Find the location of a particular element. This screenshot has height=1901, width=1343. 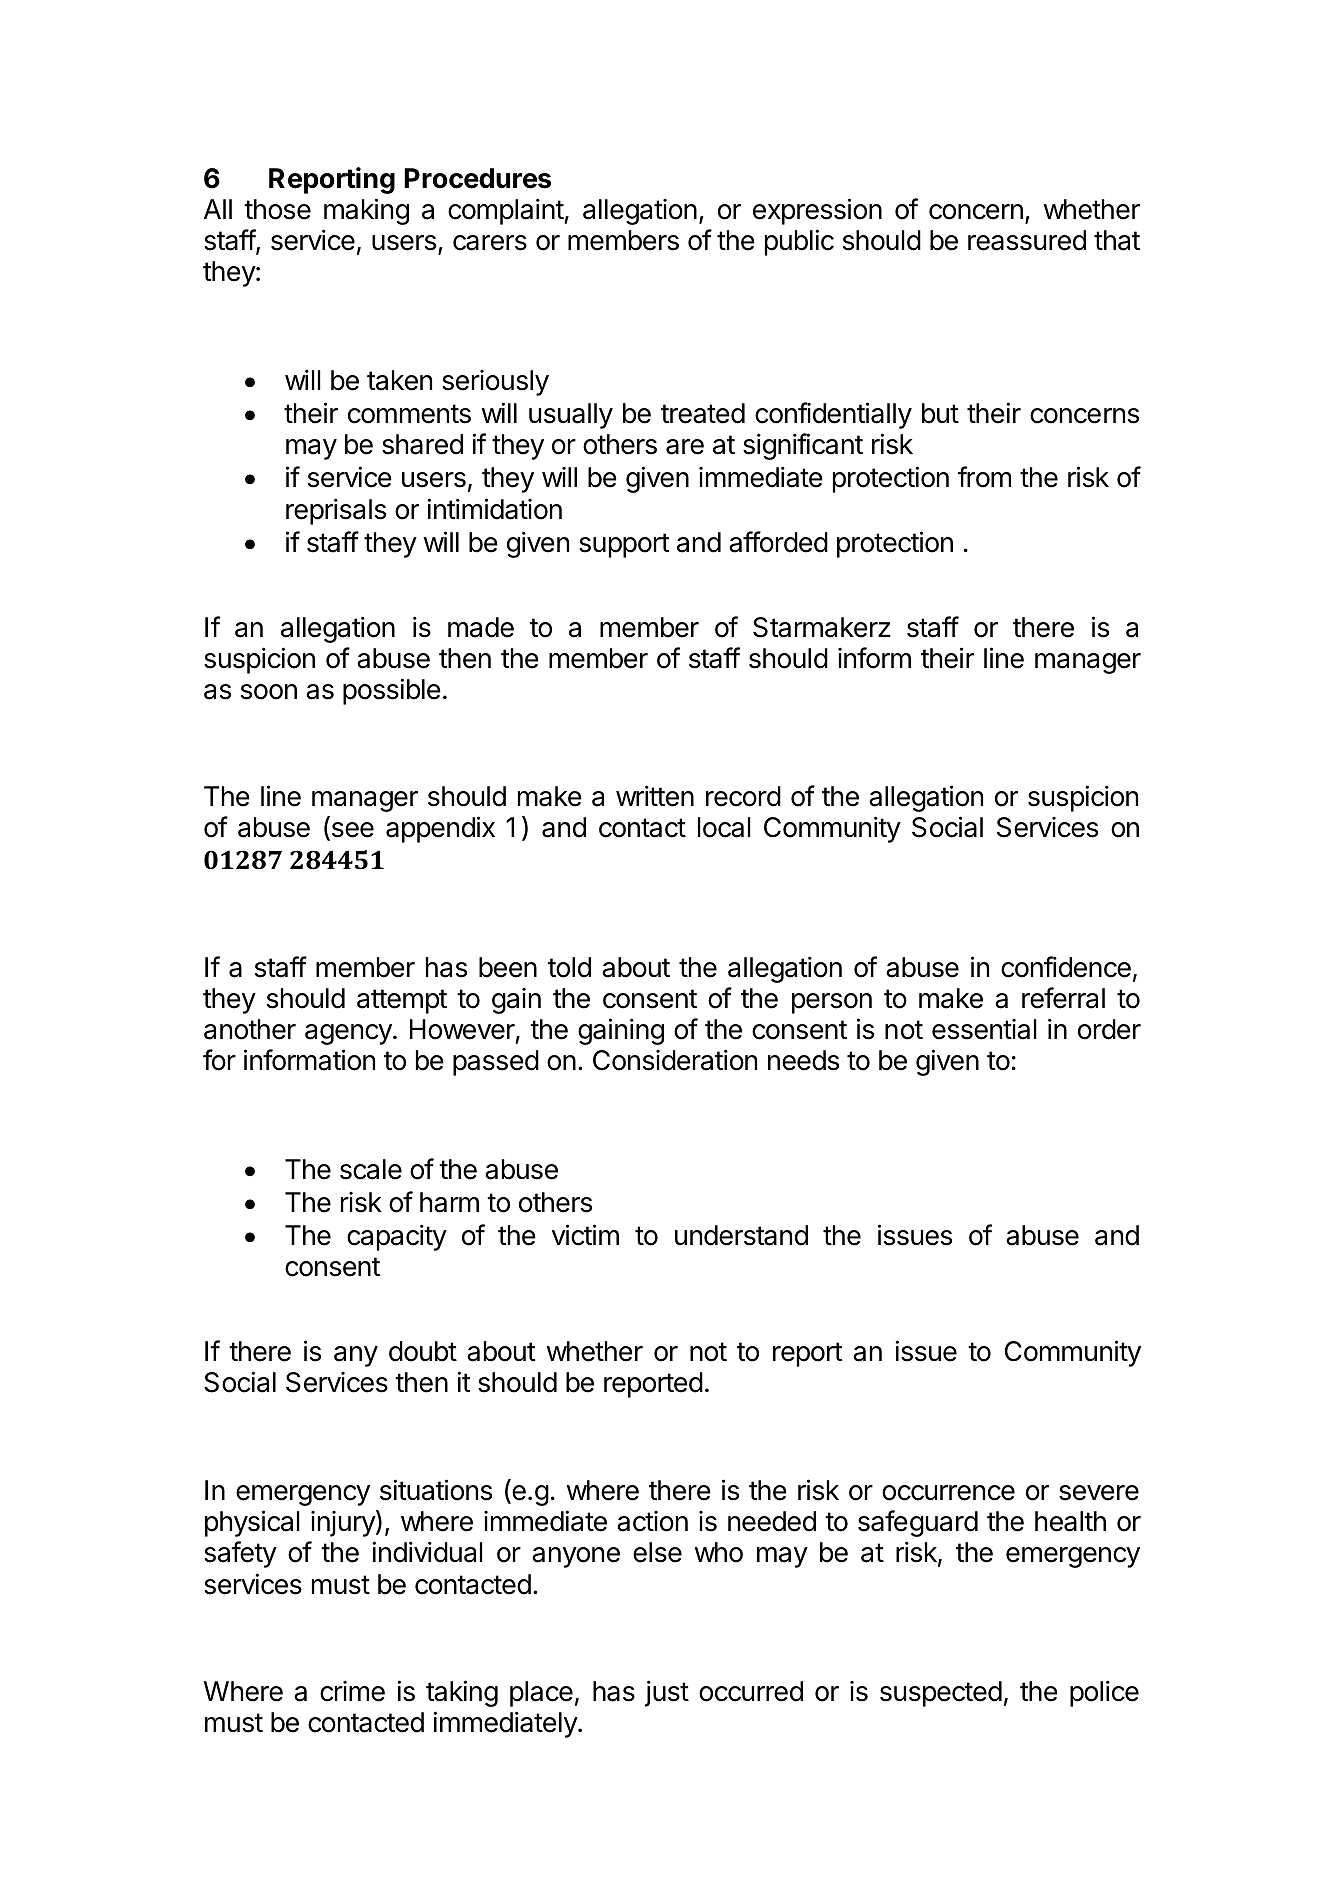

crime is located at coordinates (352, 1691).
